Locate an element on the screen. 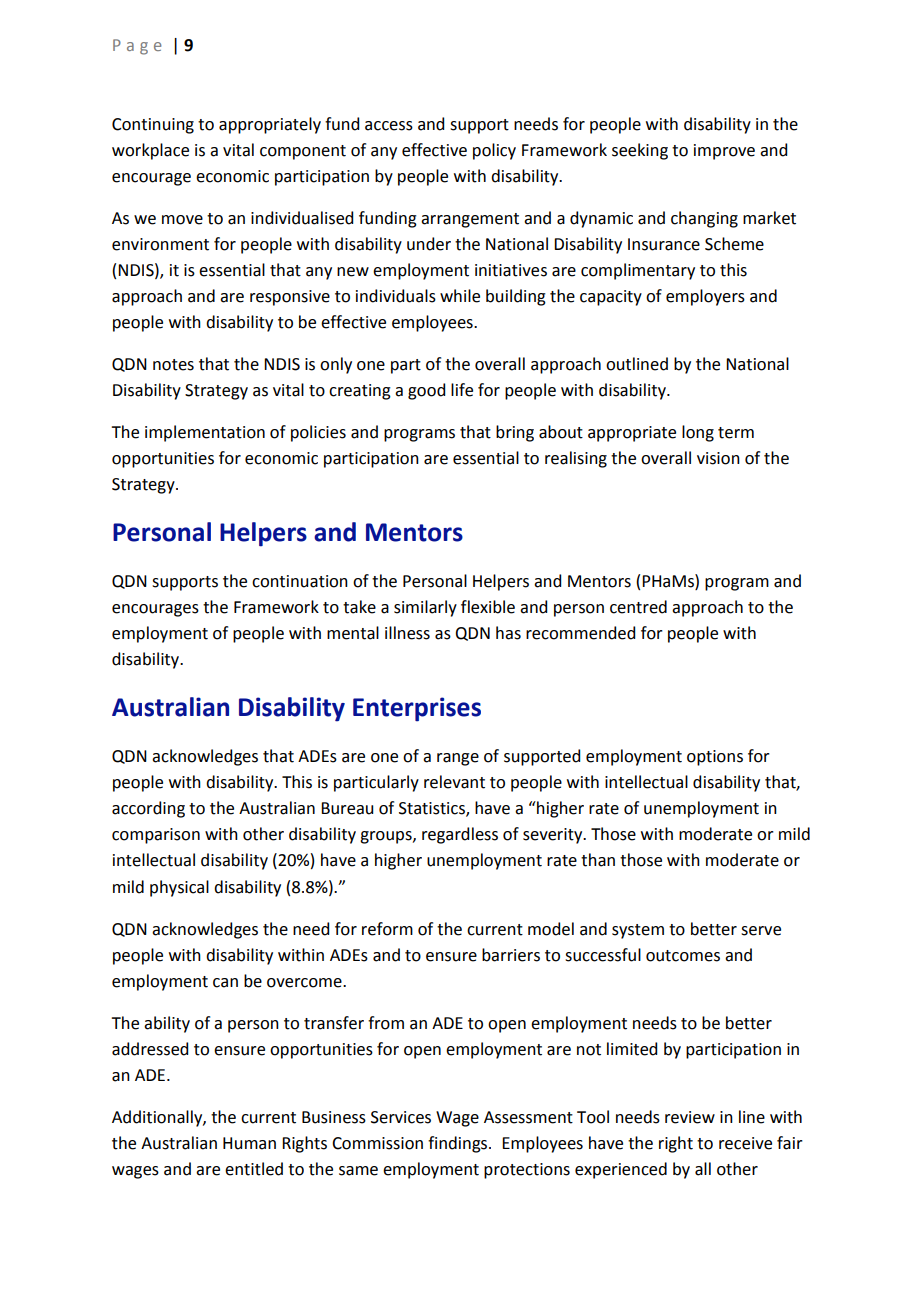  policy is located at coordinates (494, 151).
